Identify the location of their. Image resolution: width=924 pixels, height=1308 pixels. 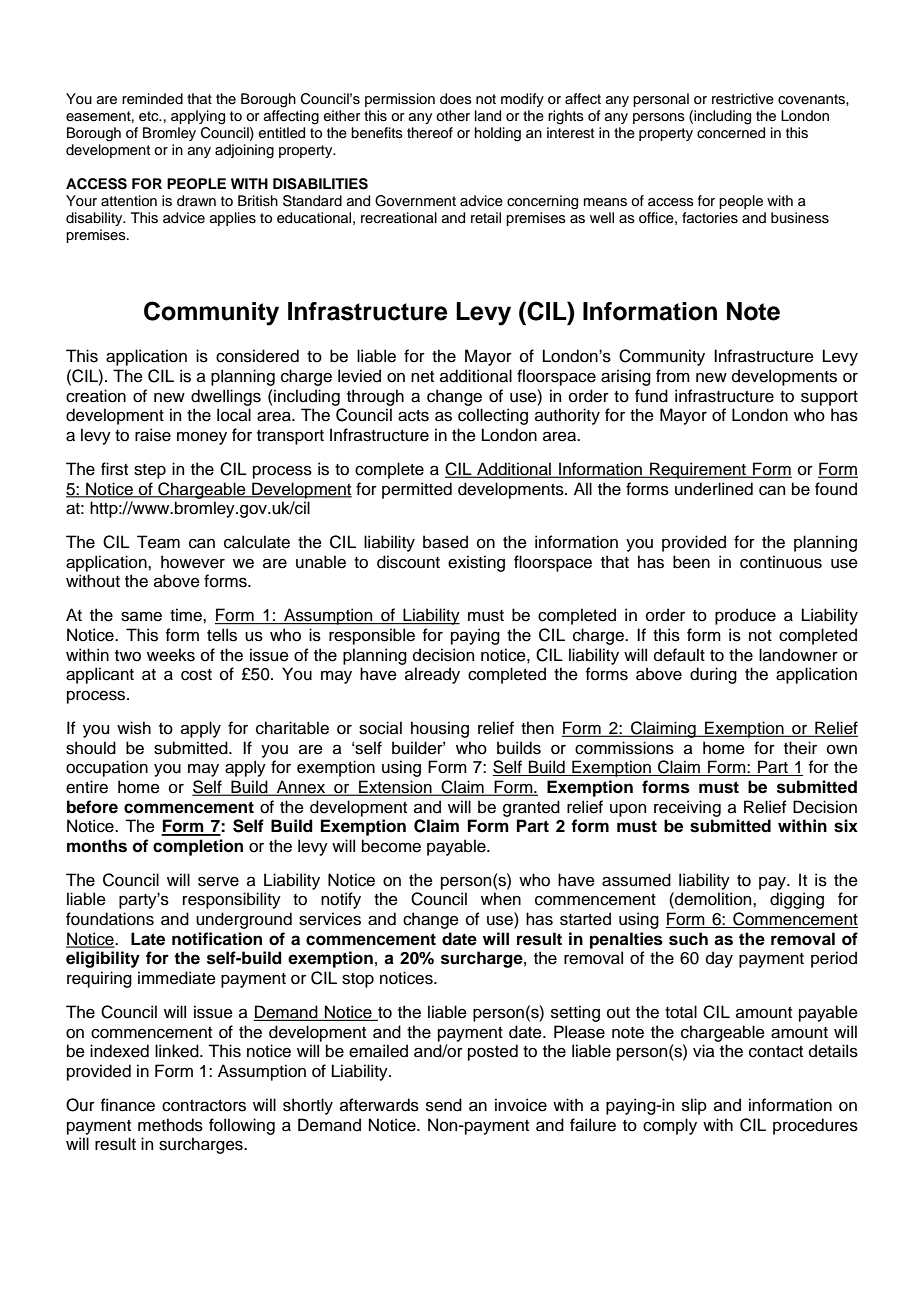
(800, 748).
